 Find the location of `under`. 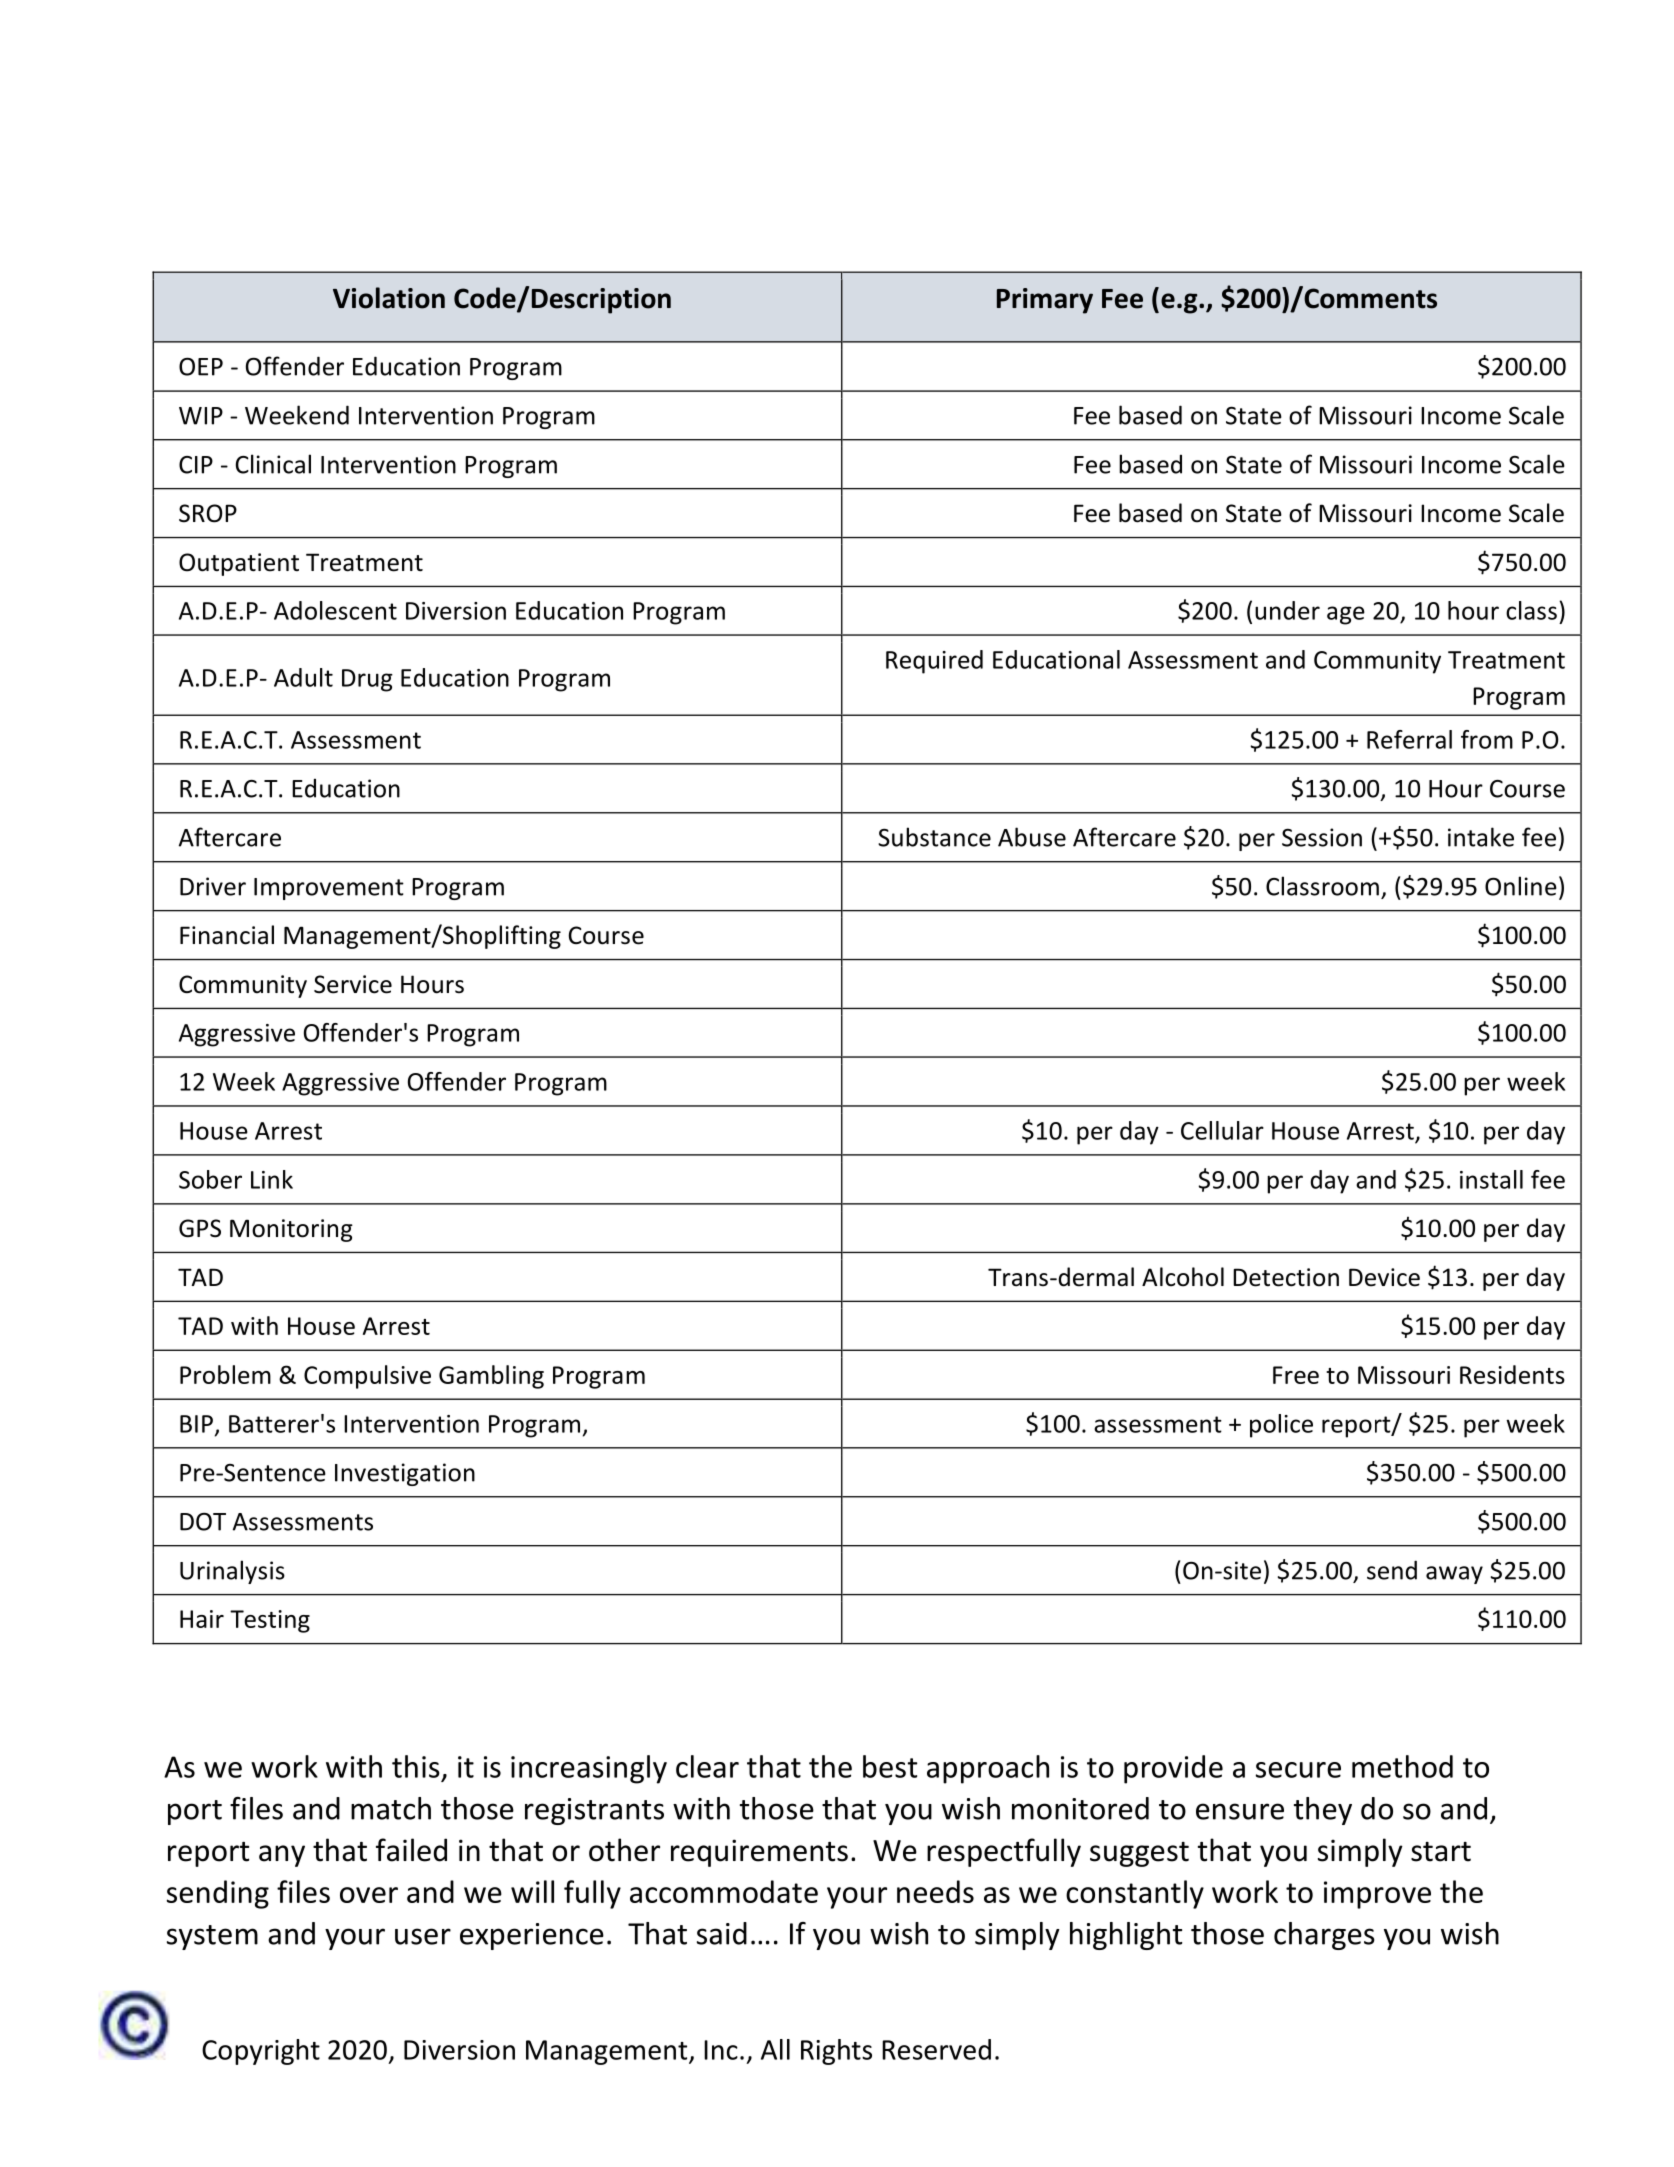

under is located at coordinates (1287, 610).
